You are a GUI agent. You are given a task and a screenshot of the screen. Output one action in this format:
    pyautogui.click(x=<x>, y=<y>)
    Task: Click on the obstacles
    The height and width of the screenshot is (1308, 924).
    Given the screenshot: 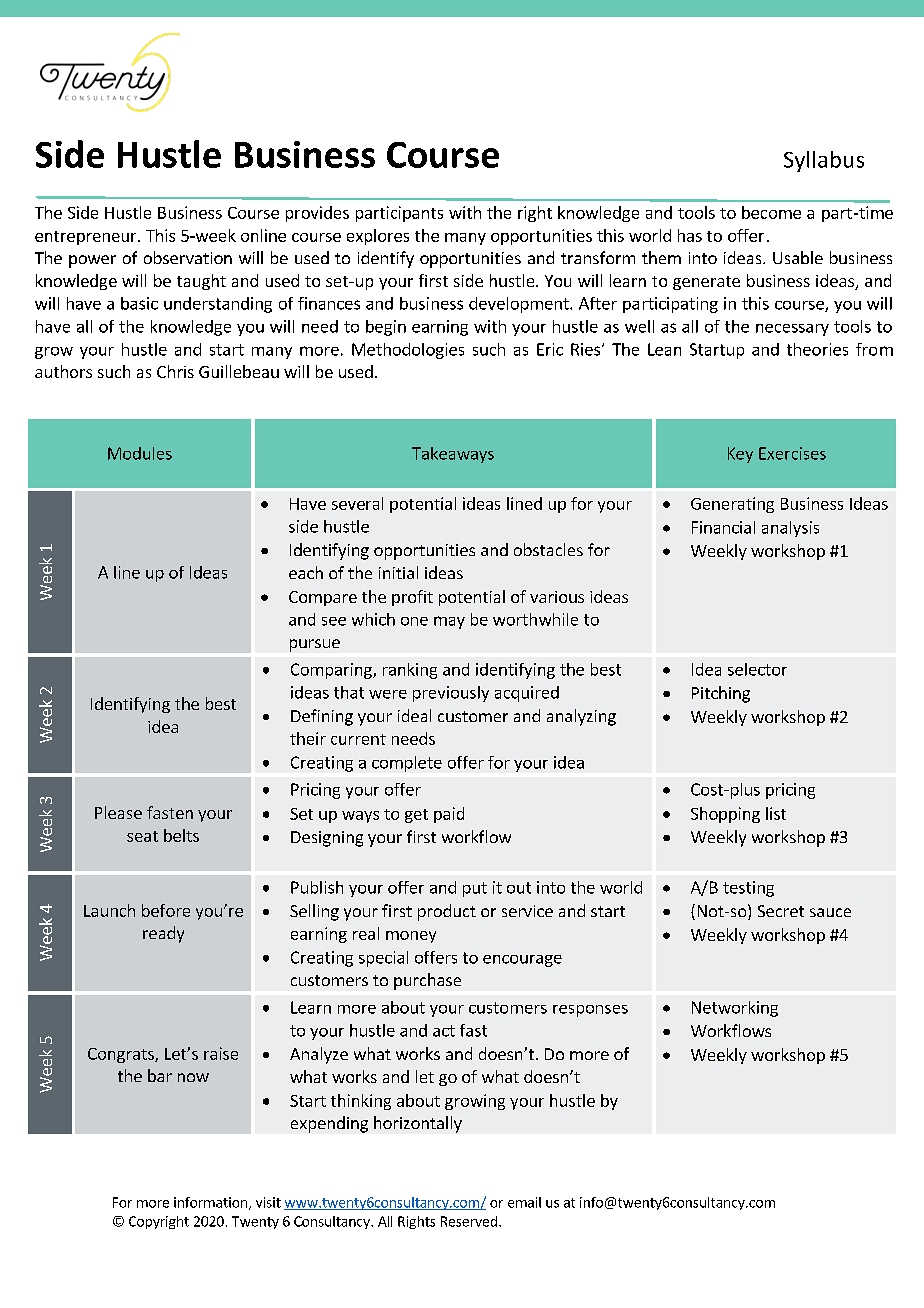 What is the action you would take?
    pyautogui.click(x=548, y=549)
